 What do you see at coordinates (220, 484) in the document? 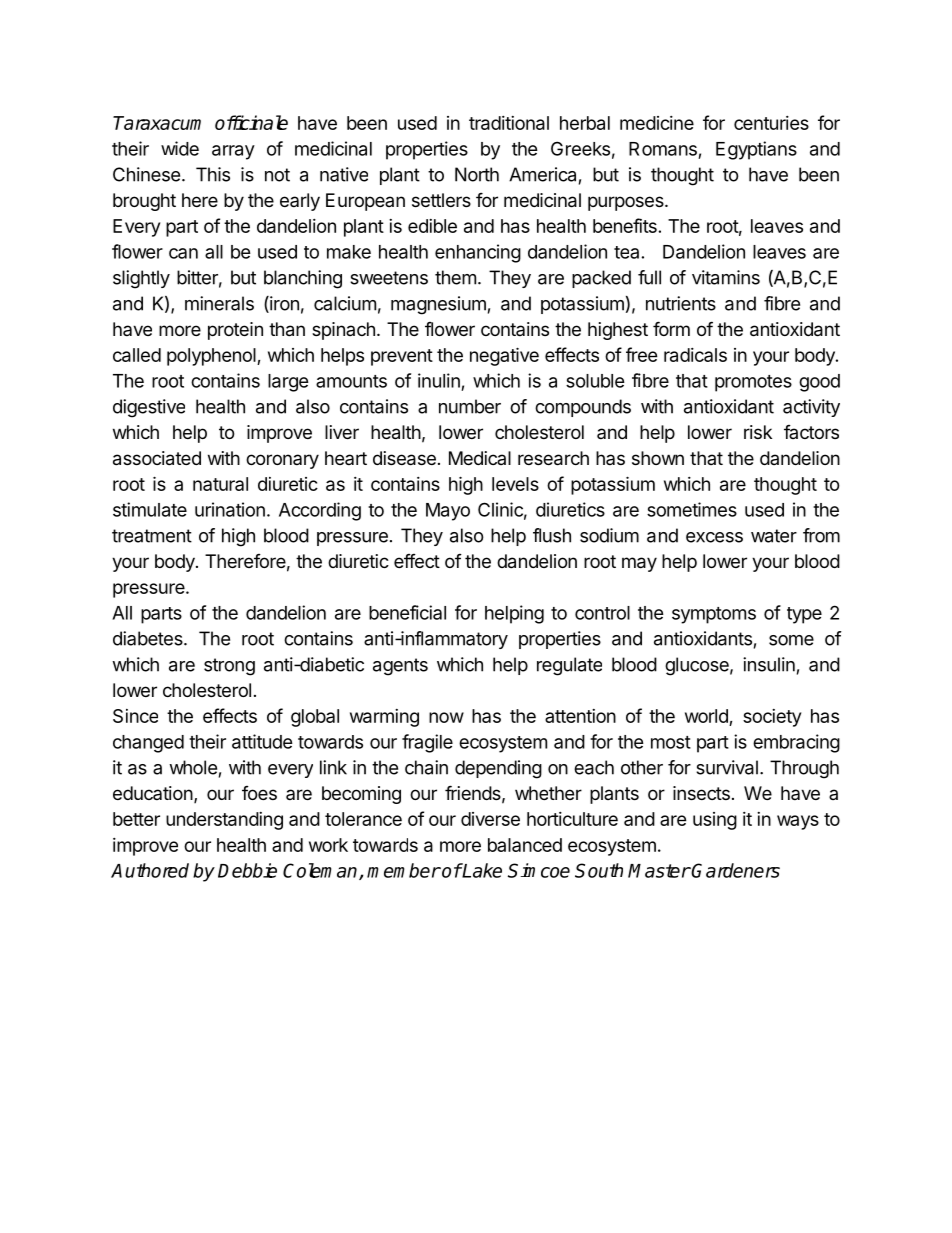
I see `natural` at bounding box center [220, 484].
